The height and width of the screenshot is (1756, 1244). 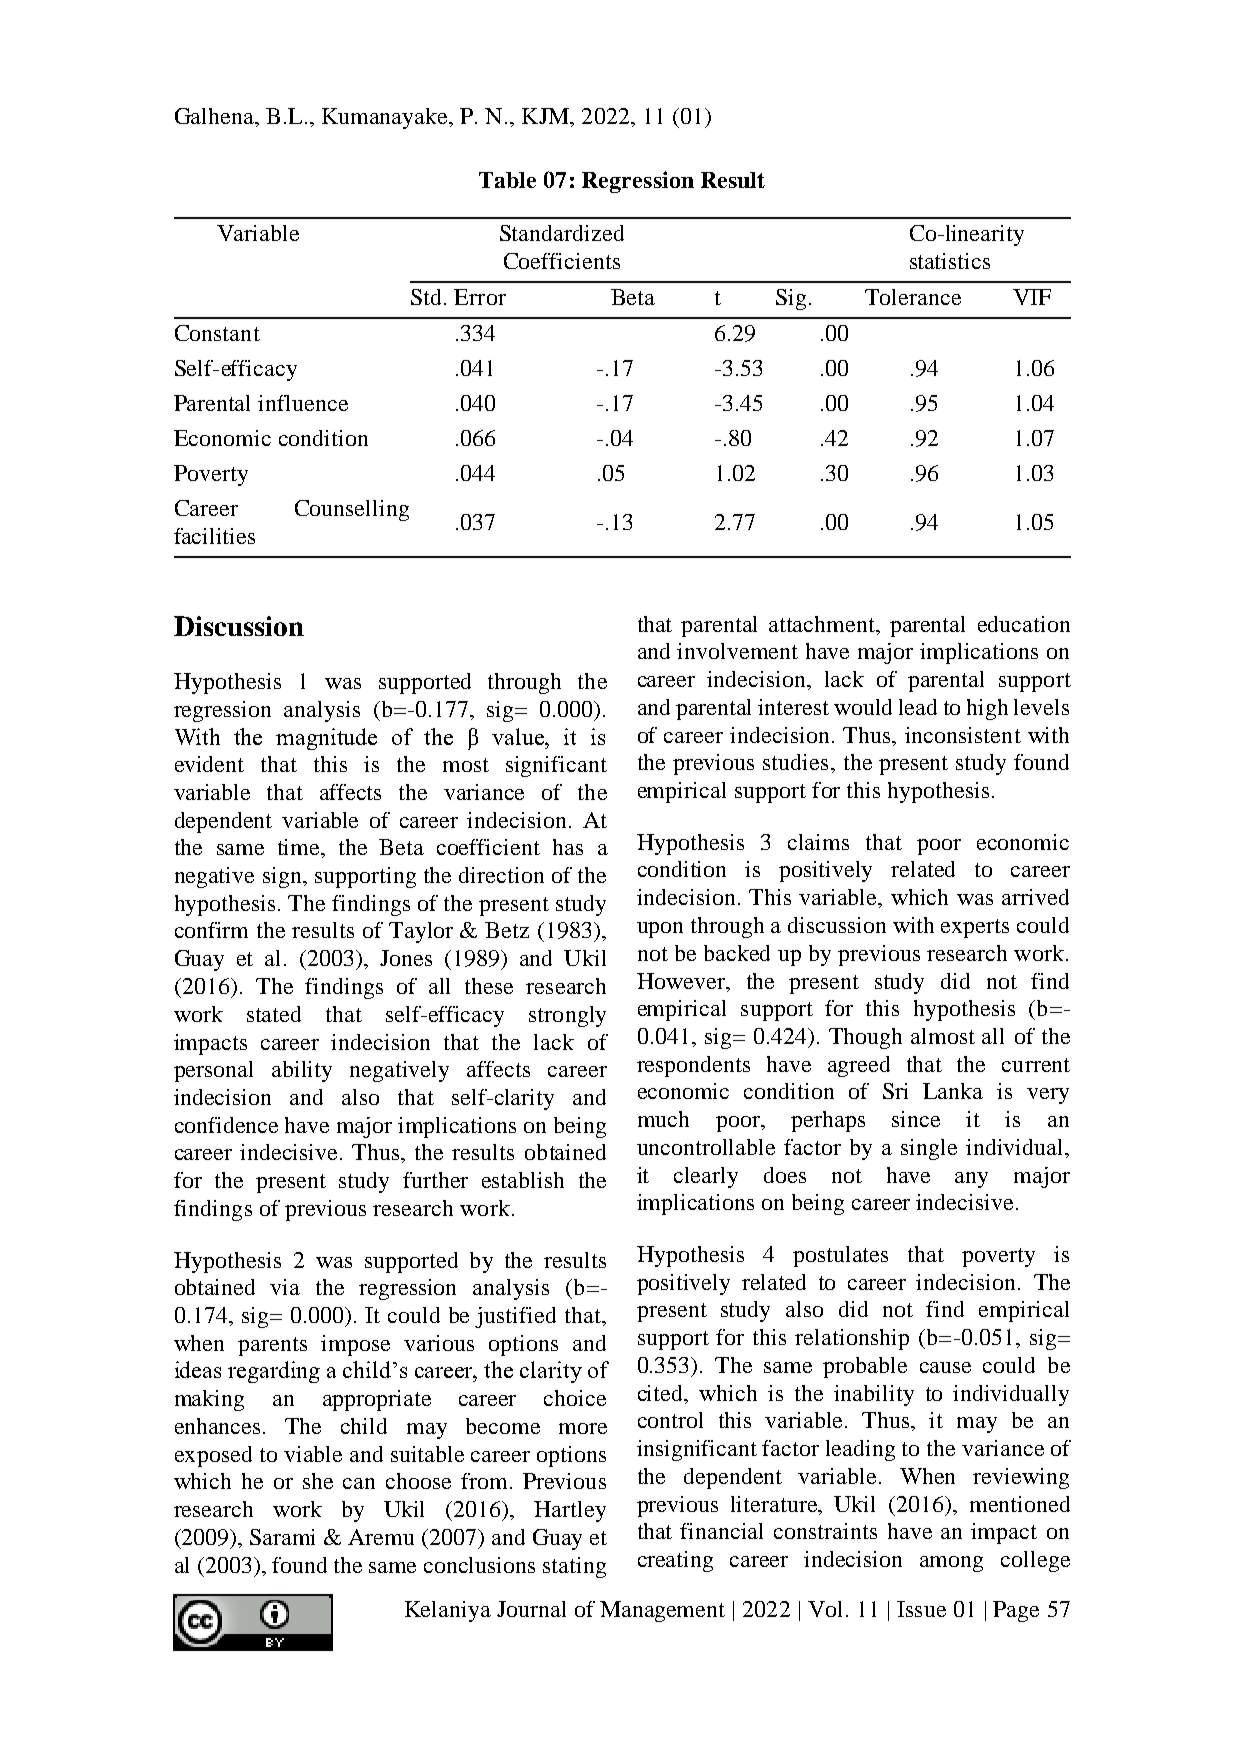 I want to click on she, so click(x=318, y=1481).
